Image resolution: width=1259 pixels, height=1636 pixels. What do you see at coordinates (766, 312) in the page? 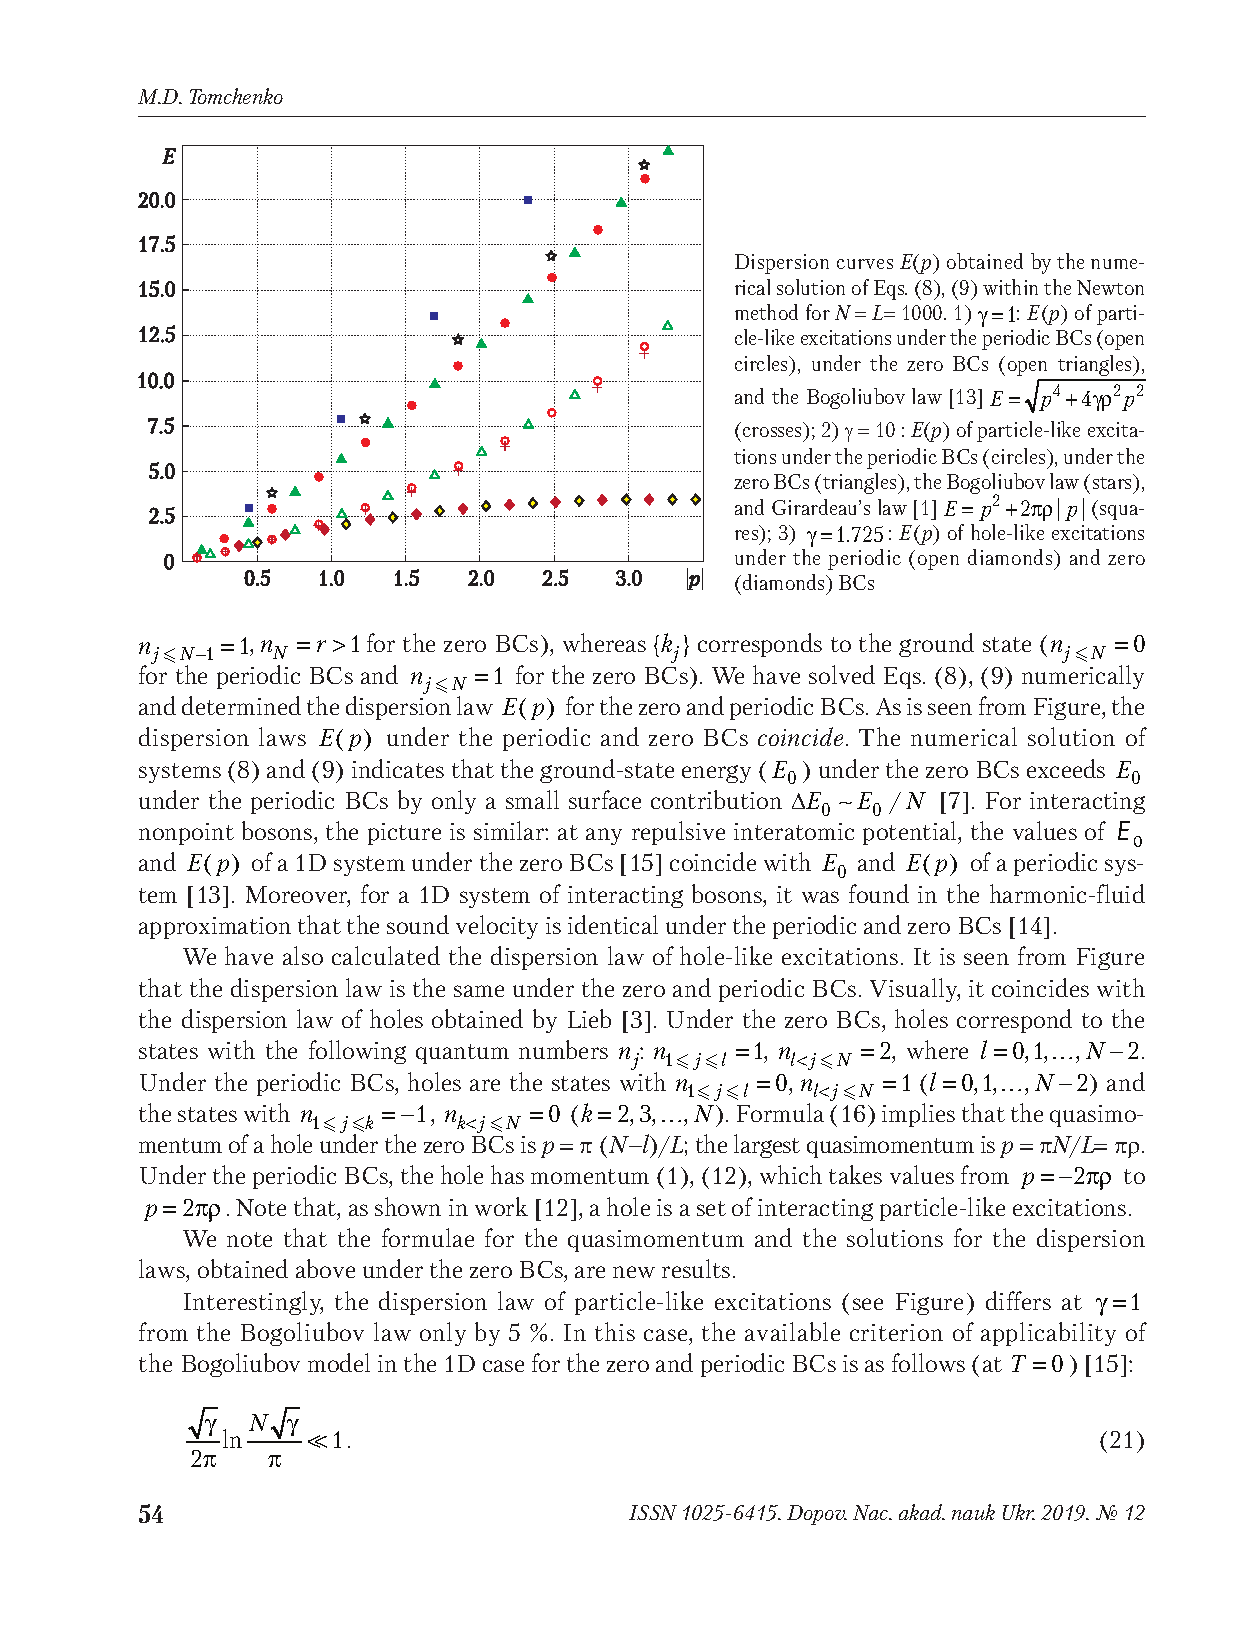
I see `method` at bounding box center [766, 312].
